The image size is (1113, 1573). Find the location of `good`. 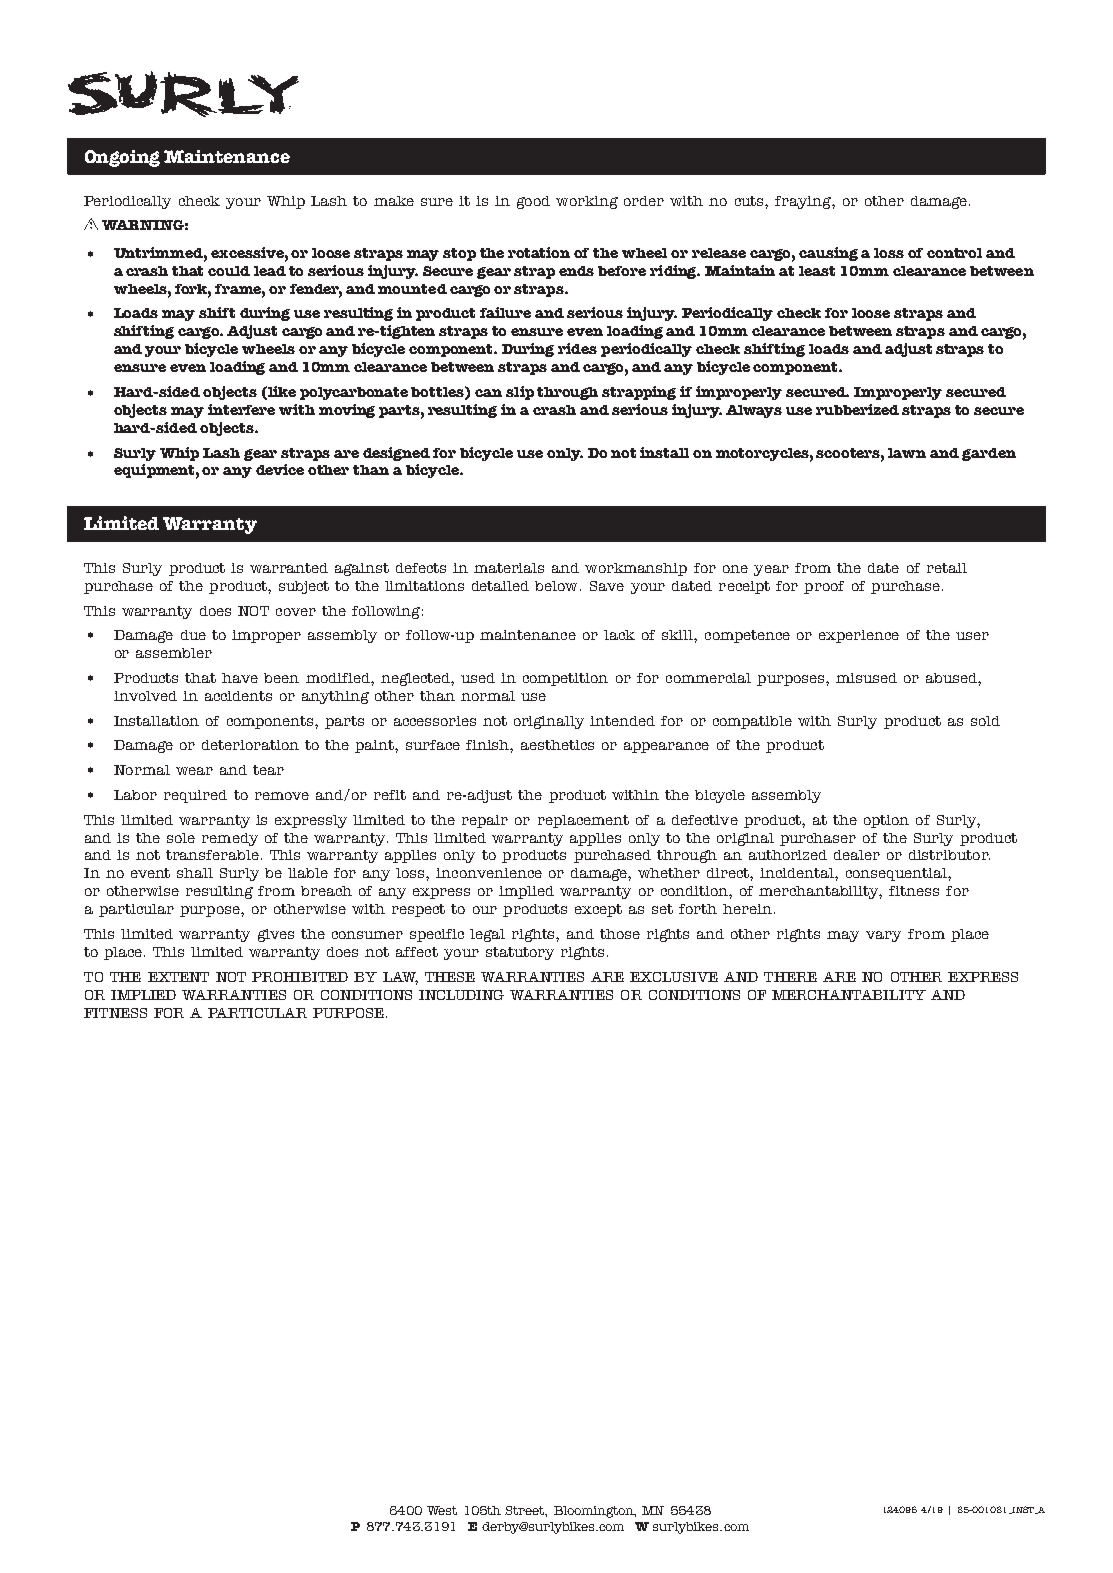

good is located at coordinates (533, 202).
